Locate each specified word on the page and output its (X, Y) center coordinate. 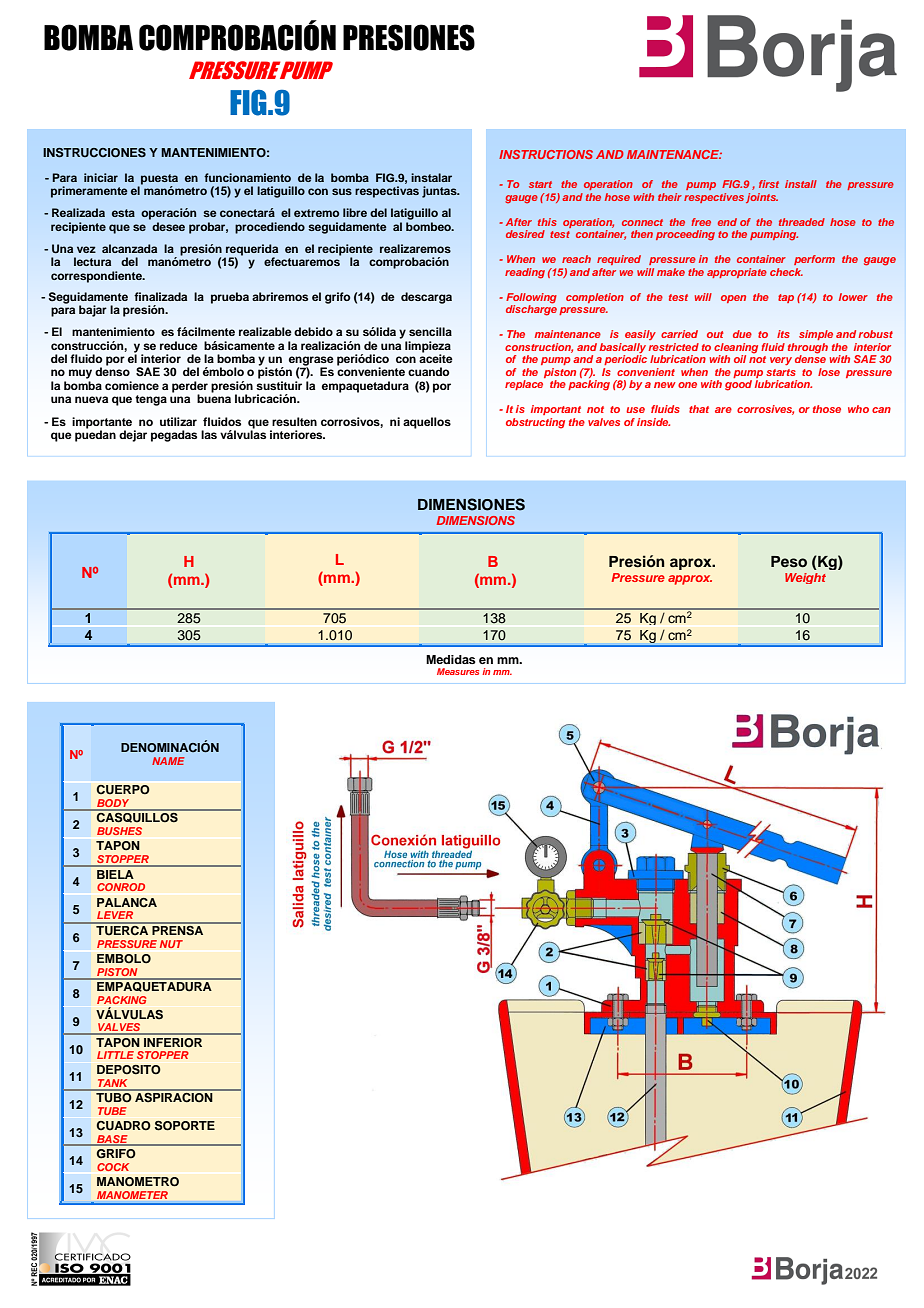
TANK (113, 1084)
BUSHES (119, 831)
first (769, 184)
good (738, 385)
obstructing (535, 423)
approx (690, 580)
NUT (171, 944)
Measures (458, 671)
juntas (440, 192)
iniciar (101, 177)
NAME (168, 761)
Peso (789, 562)
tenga (151, 400)
